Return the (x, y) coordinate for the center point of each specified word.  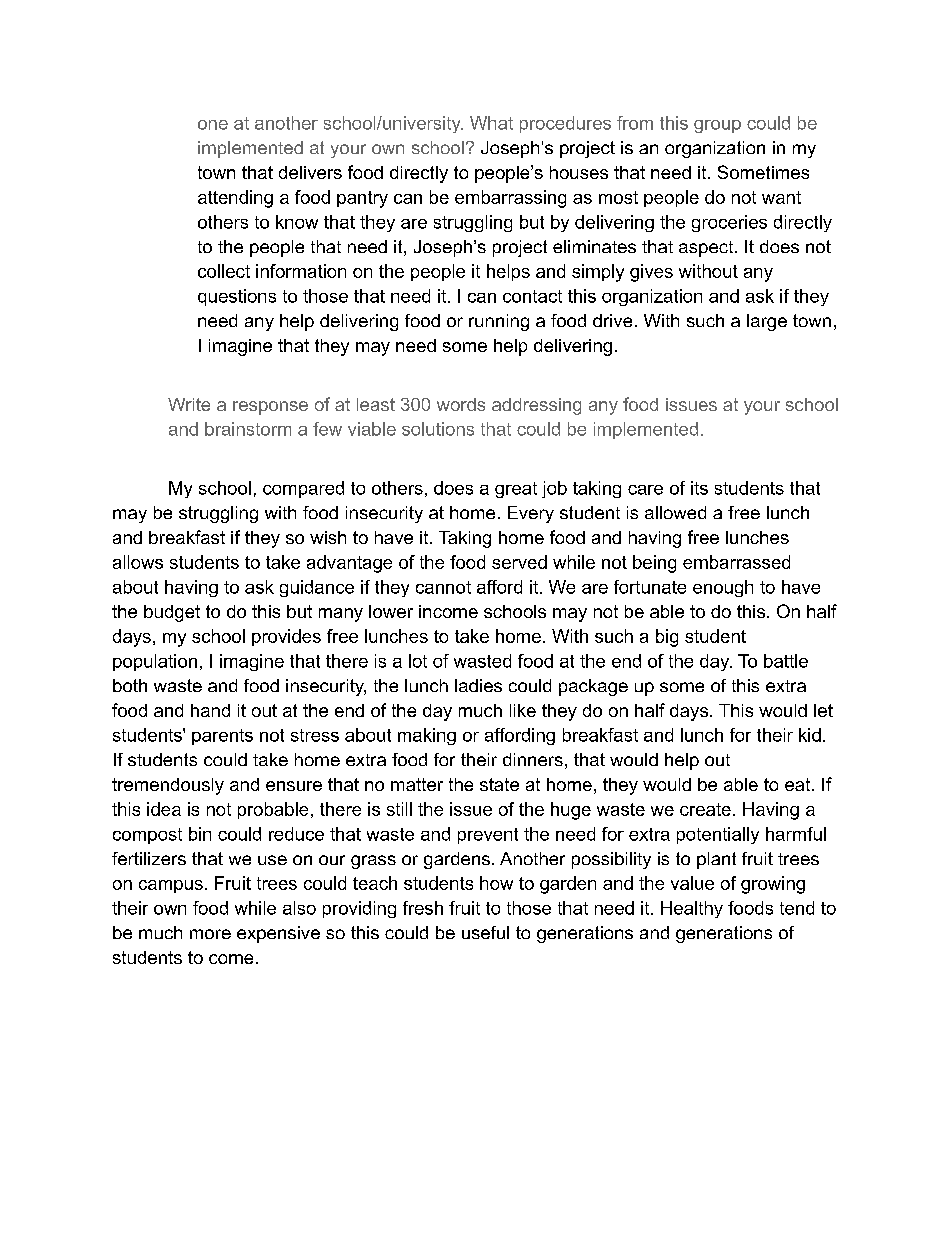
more (210, 934)
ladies (478, 685)
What (491, 123)
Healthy (692, 909)
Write (189, 404)
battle (786, 661)
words (461, 404)
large (767, 322)
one (213, 125)
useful (485, 932)
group (717, 126)
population (155, 662)
